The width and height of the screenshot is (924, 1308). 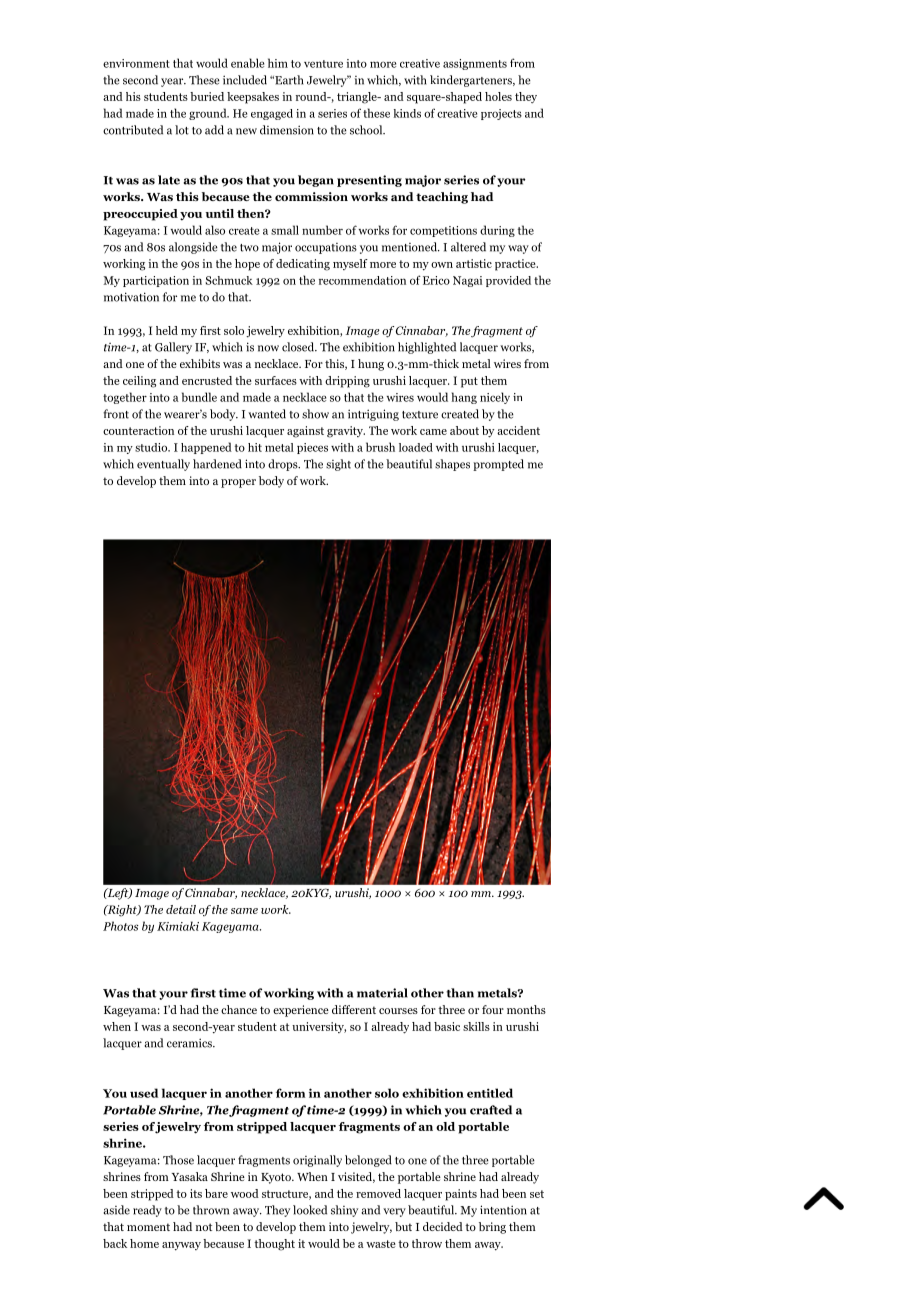 I want to click on lot, so click(x=182, y=130).
